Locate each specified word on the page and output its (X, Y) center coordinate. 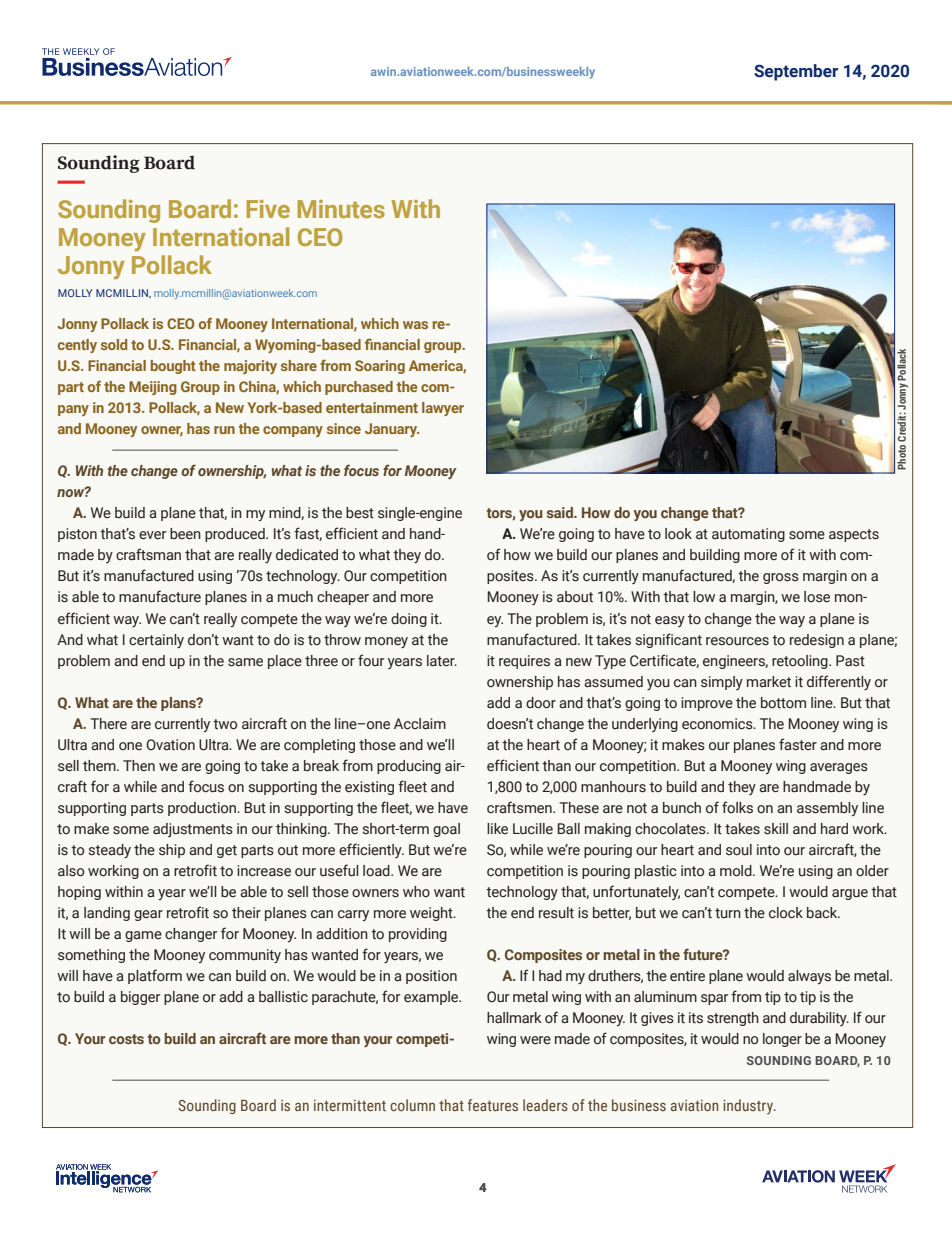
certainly (156, 641)
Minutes (341, 209)
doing (409, 620)
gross (781, 578)
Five (268, 209)
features (493, 1105)
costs (126, 1039)
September (796, 72)
